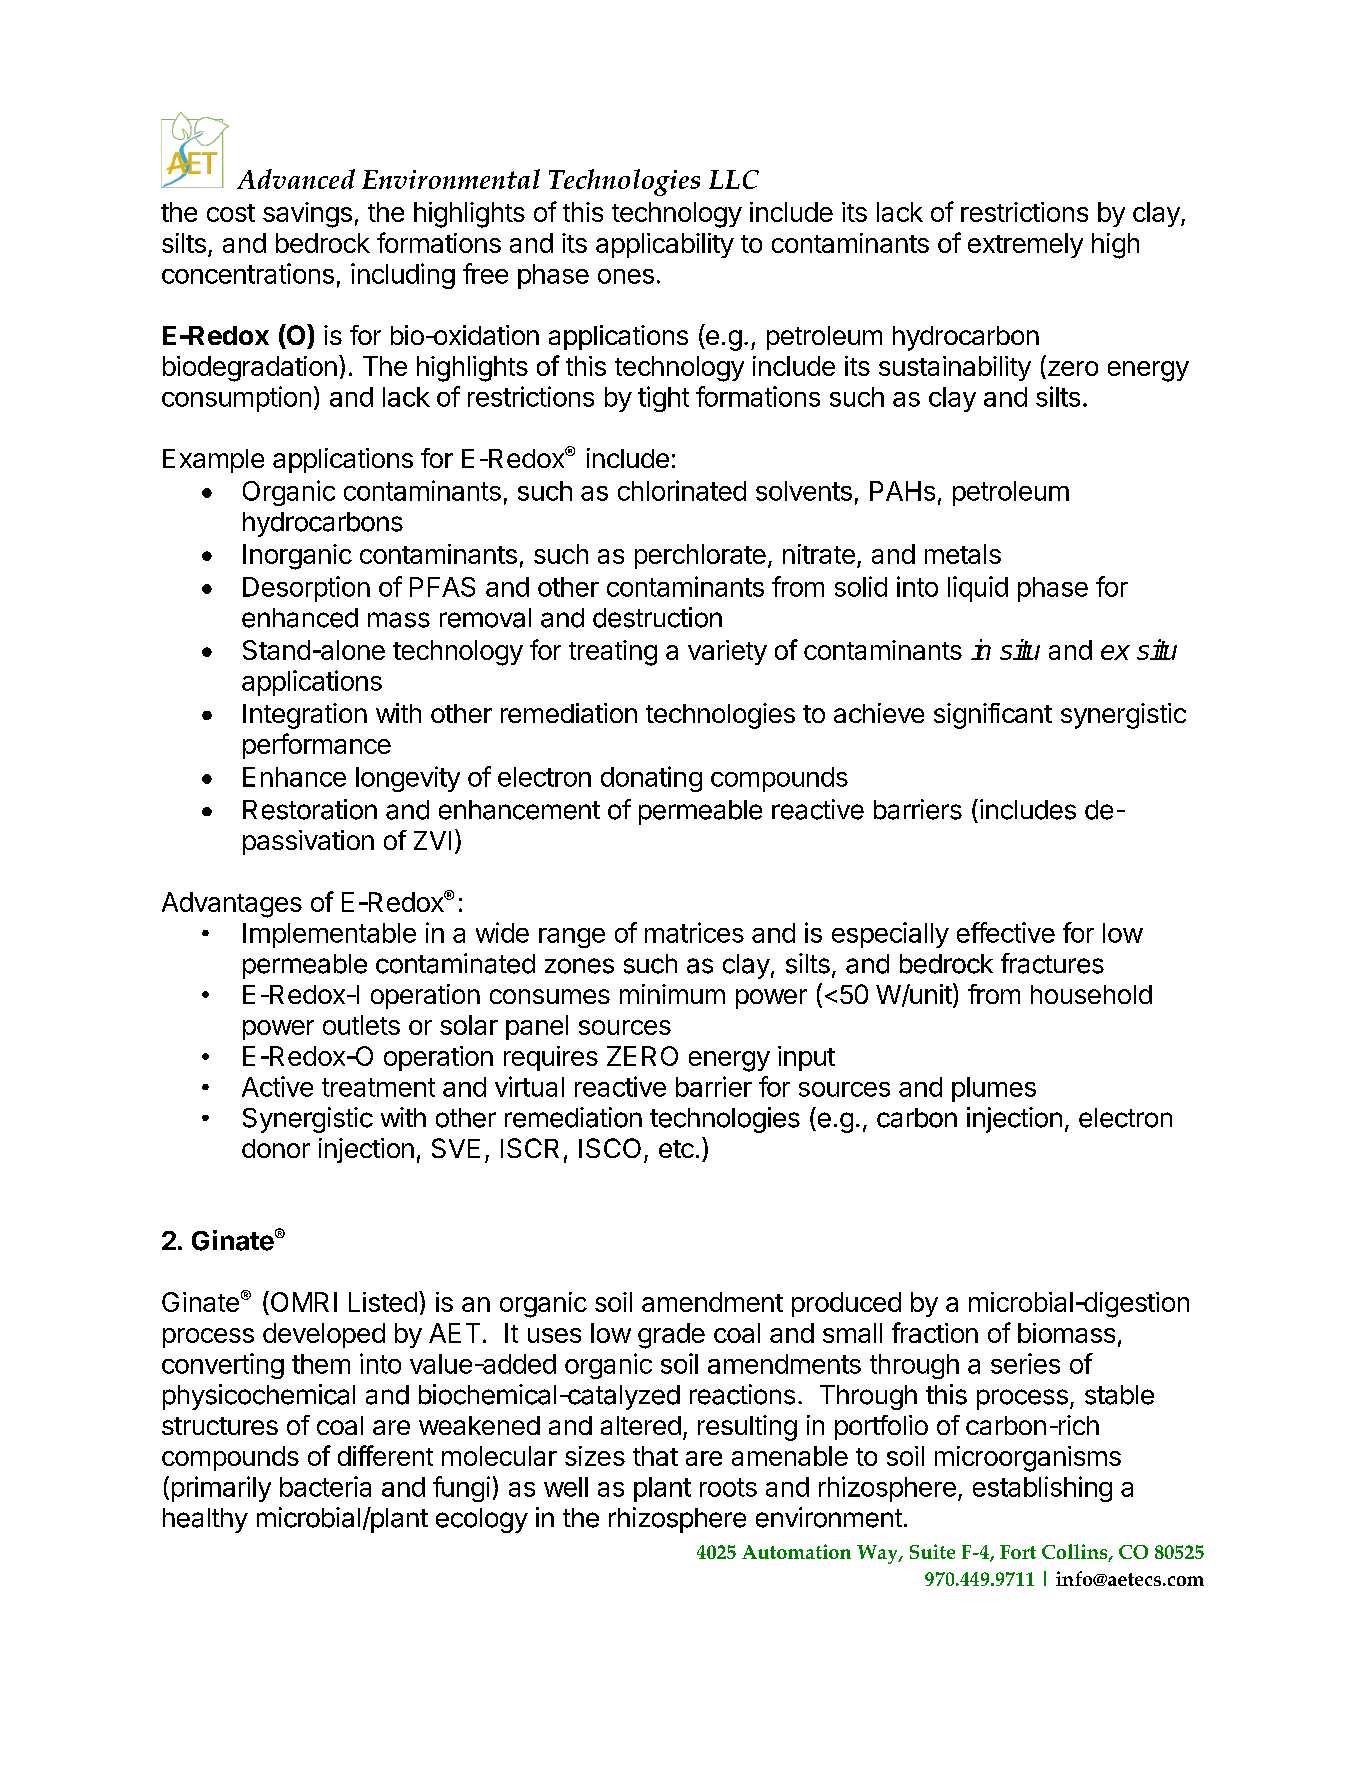 This page has height=1766, width=1365. Describe the element at coordinates (1042, 1489) in the page. I see `establishing` at that location.
